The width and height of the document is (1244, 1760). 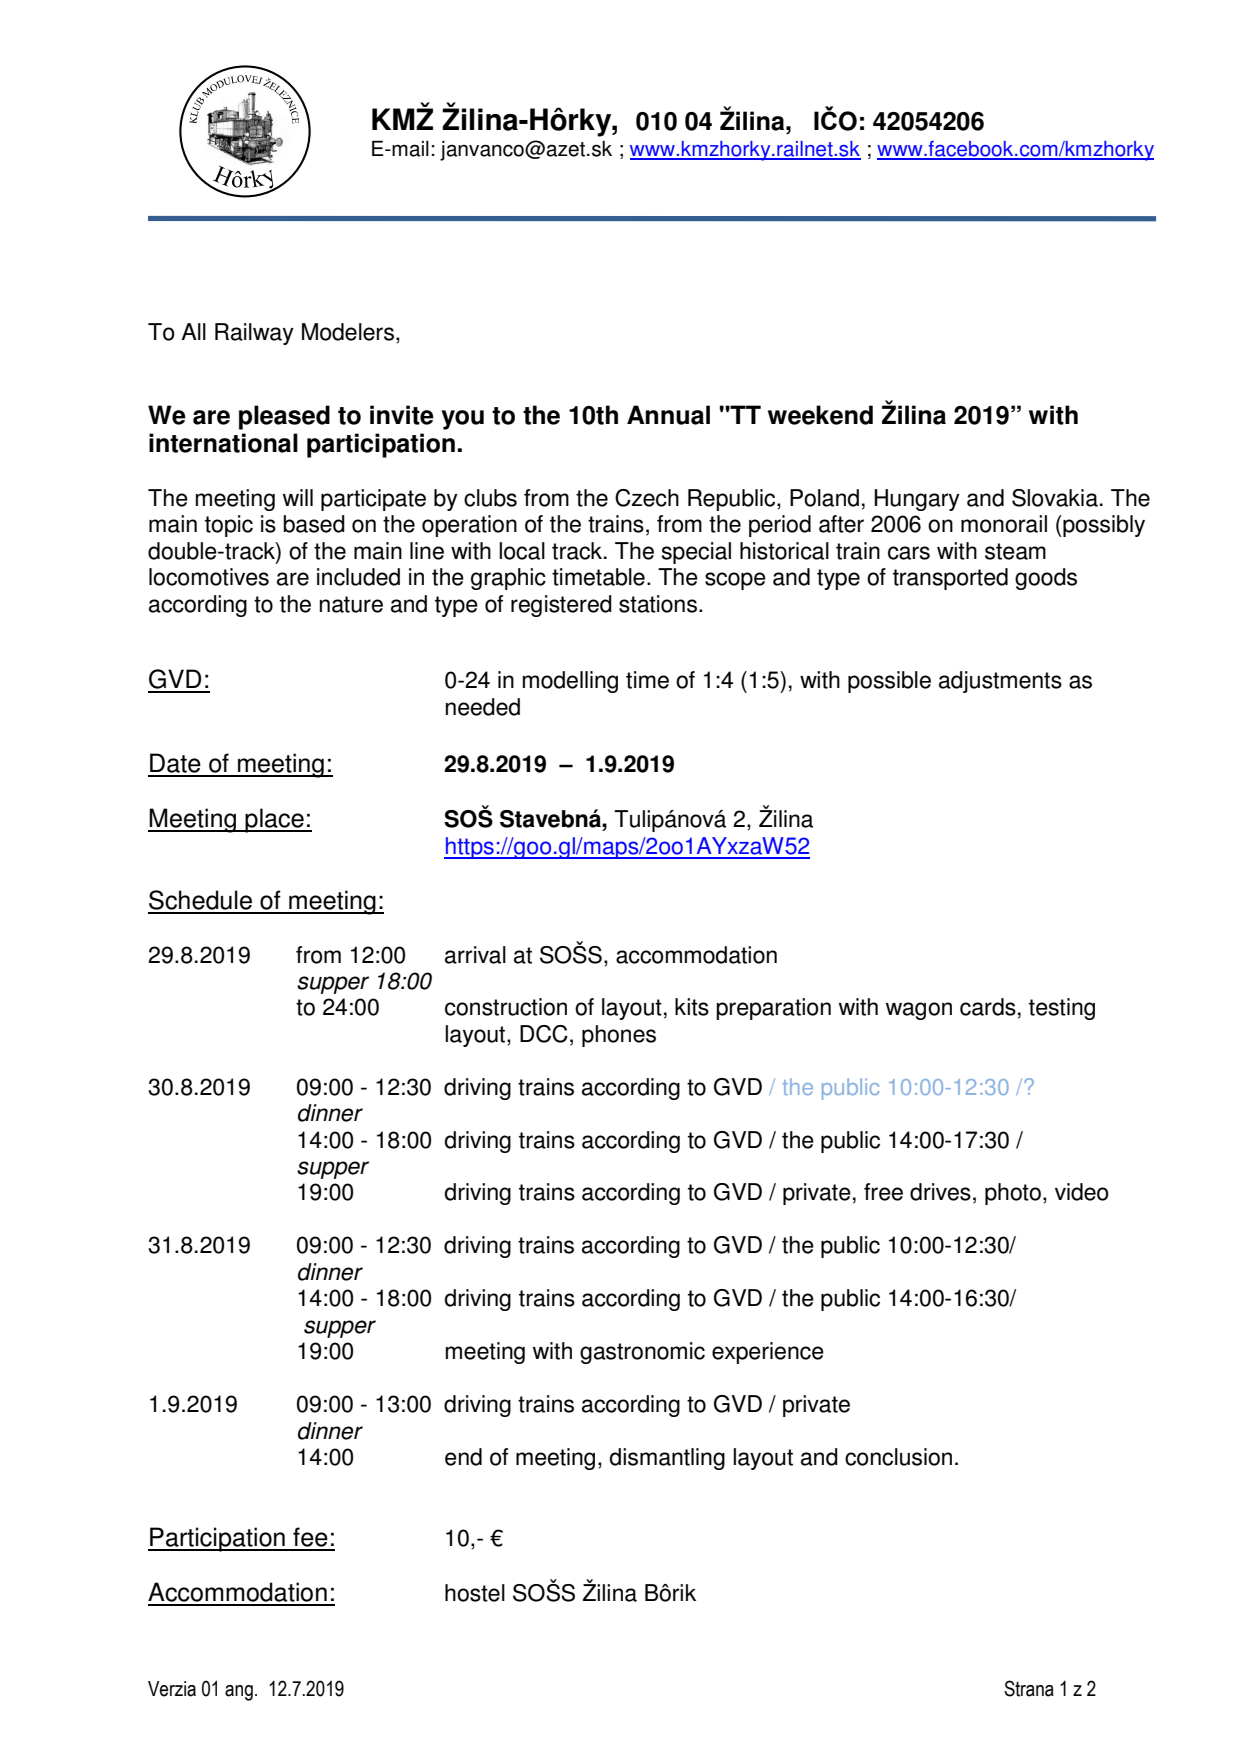 I want to click on Slovakia, so click(x=1055, y=498).
